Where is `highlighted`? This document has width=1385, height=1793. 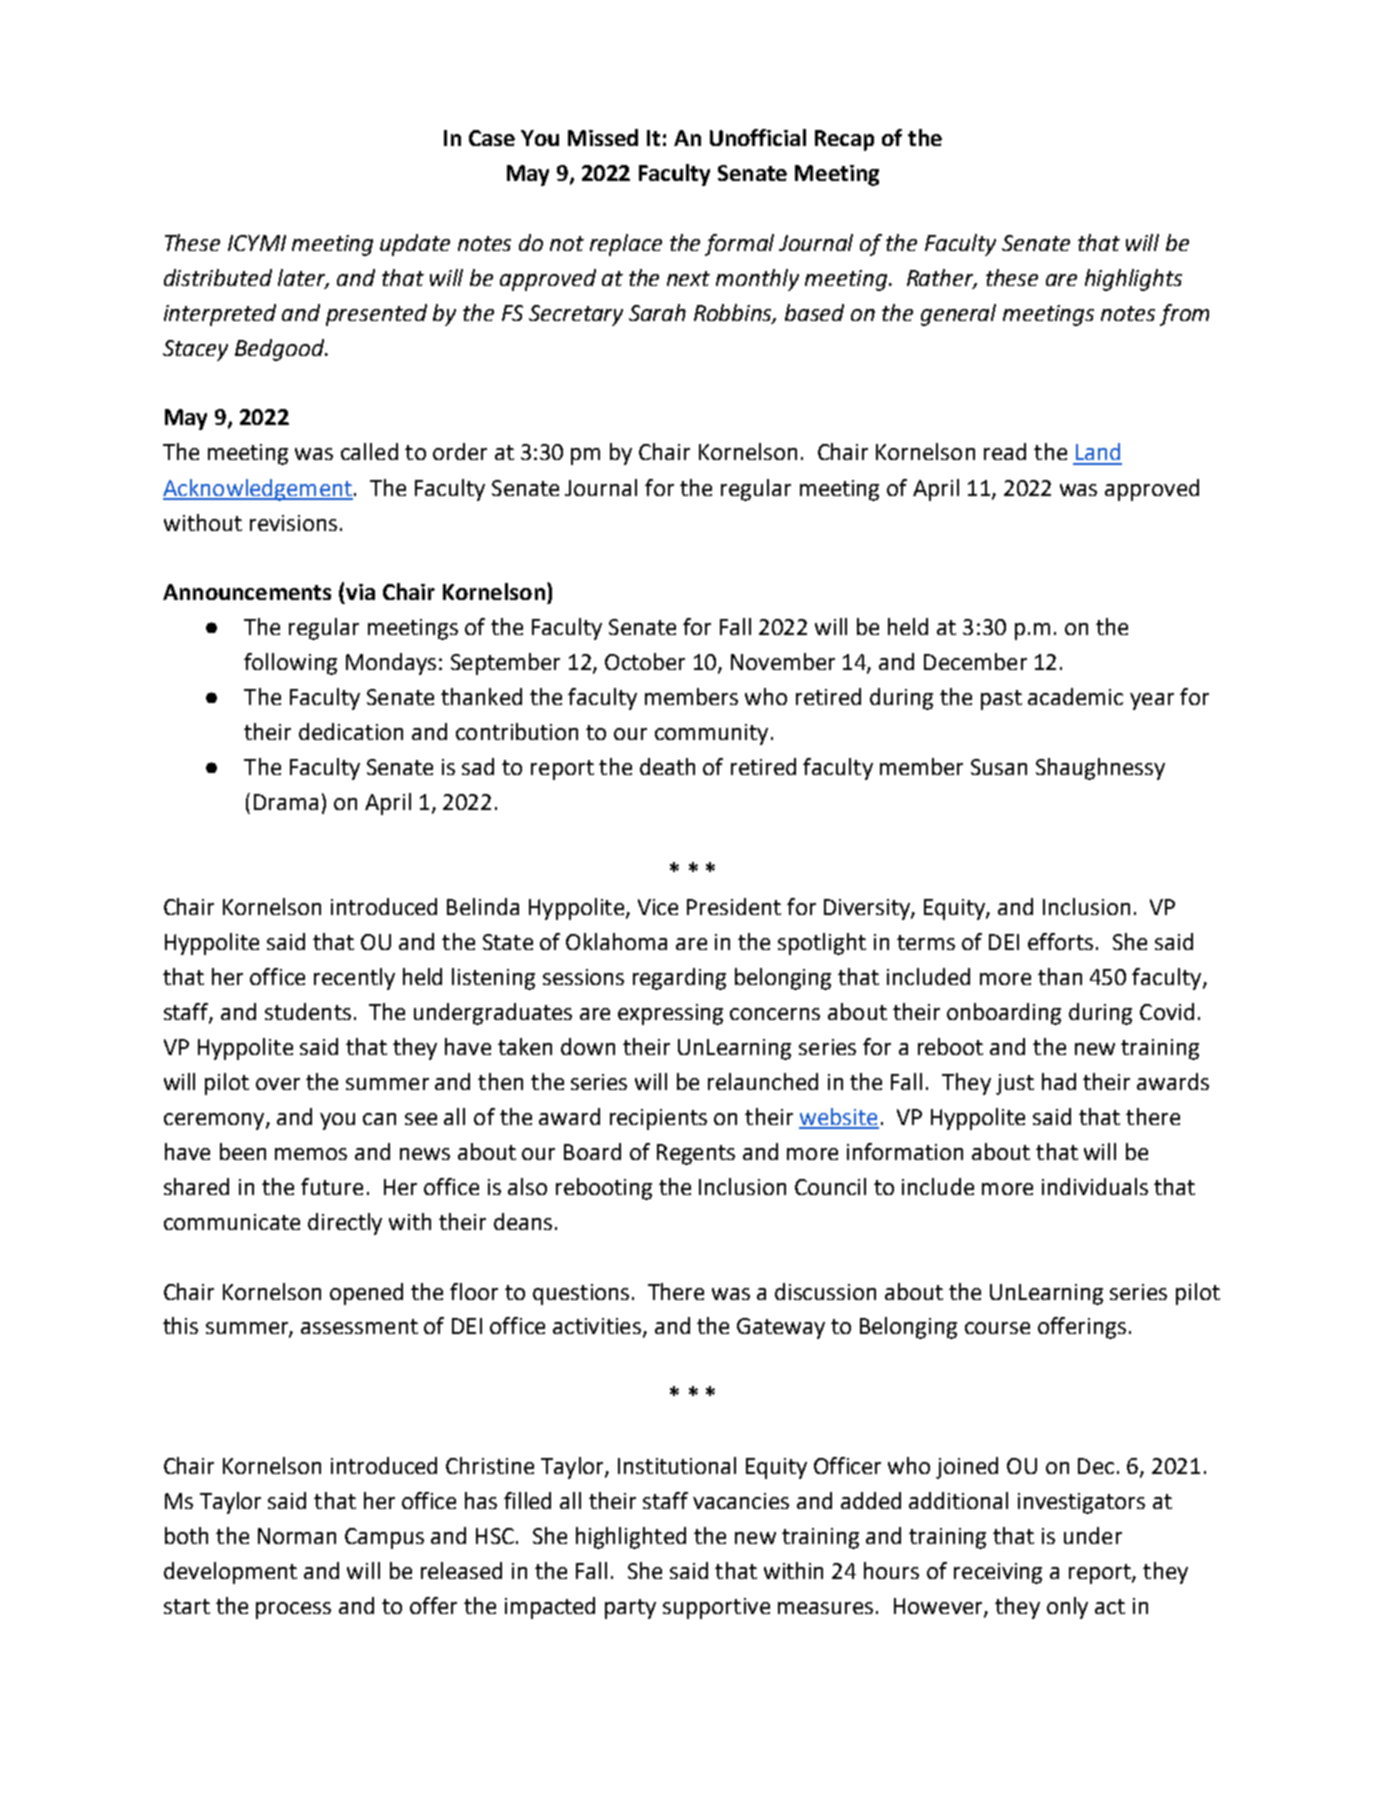 highlighted is located at coordinates (631, 1538).
